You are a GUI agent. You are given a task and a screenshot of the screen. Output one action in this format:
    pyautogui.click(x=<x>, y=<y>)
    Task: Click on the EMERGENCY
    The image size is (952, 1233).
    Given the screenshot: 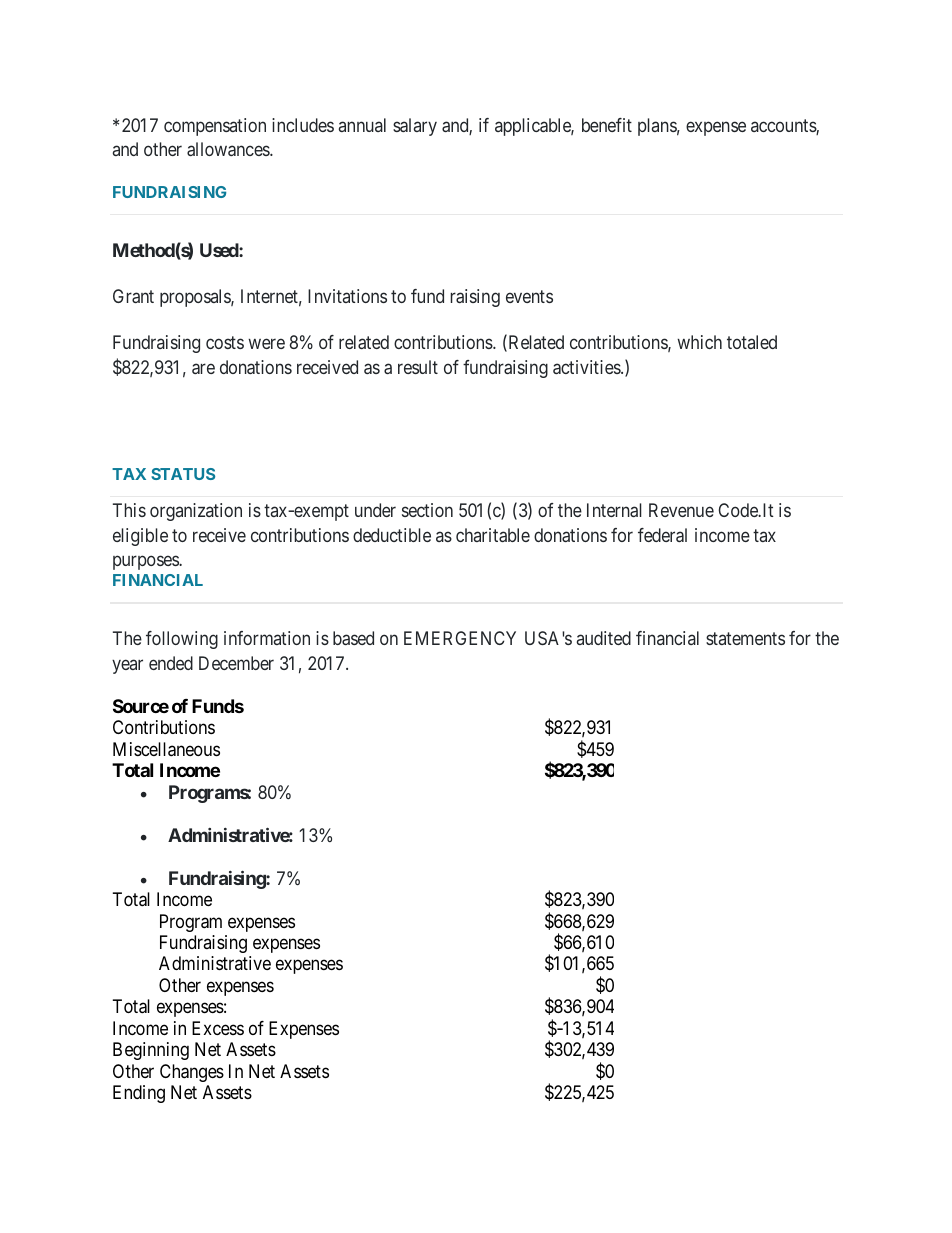 What is the action you would take?
    pyautogui.click(x=460, y=638)
